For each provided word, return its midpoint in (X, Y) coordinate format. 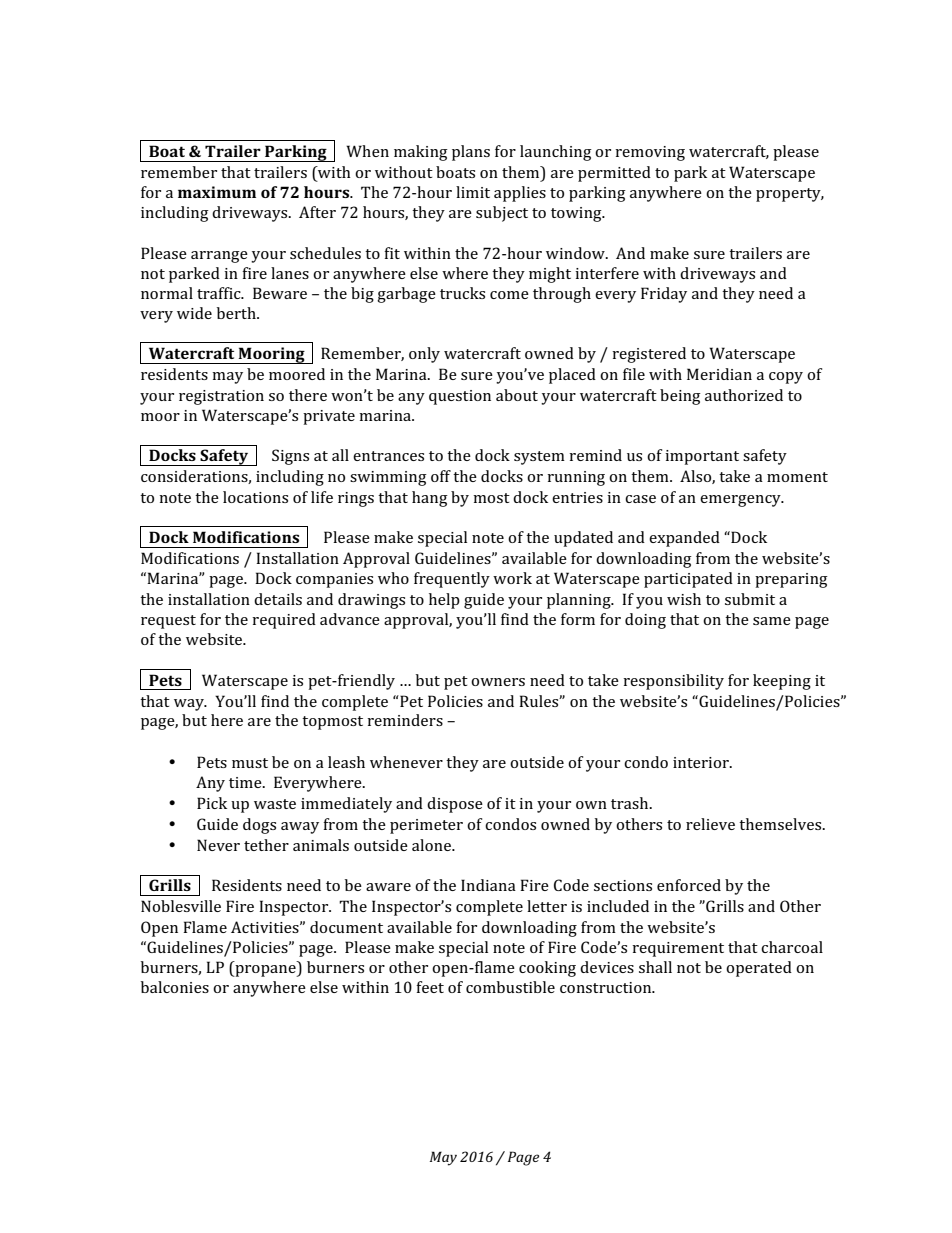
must (250, 763)
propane (265, 971)
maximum (217, 192)
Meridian (719, 374)
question (460, 397)
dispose (455, 805)
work (512, 578)
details (278, 599)
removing (650, 153)
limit (473, 192)
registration (221, 397)
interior (702, 762)
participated (688, 580)
